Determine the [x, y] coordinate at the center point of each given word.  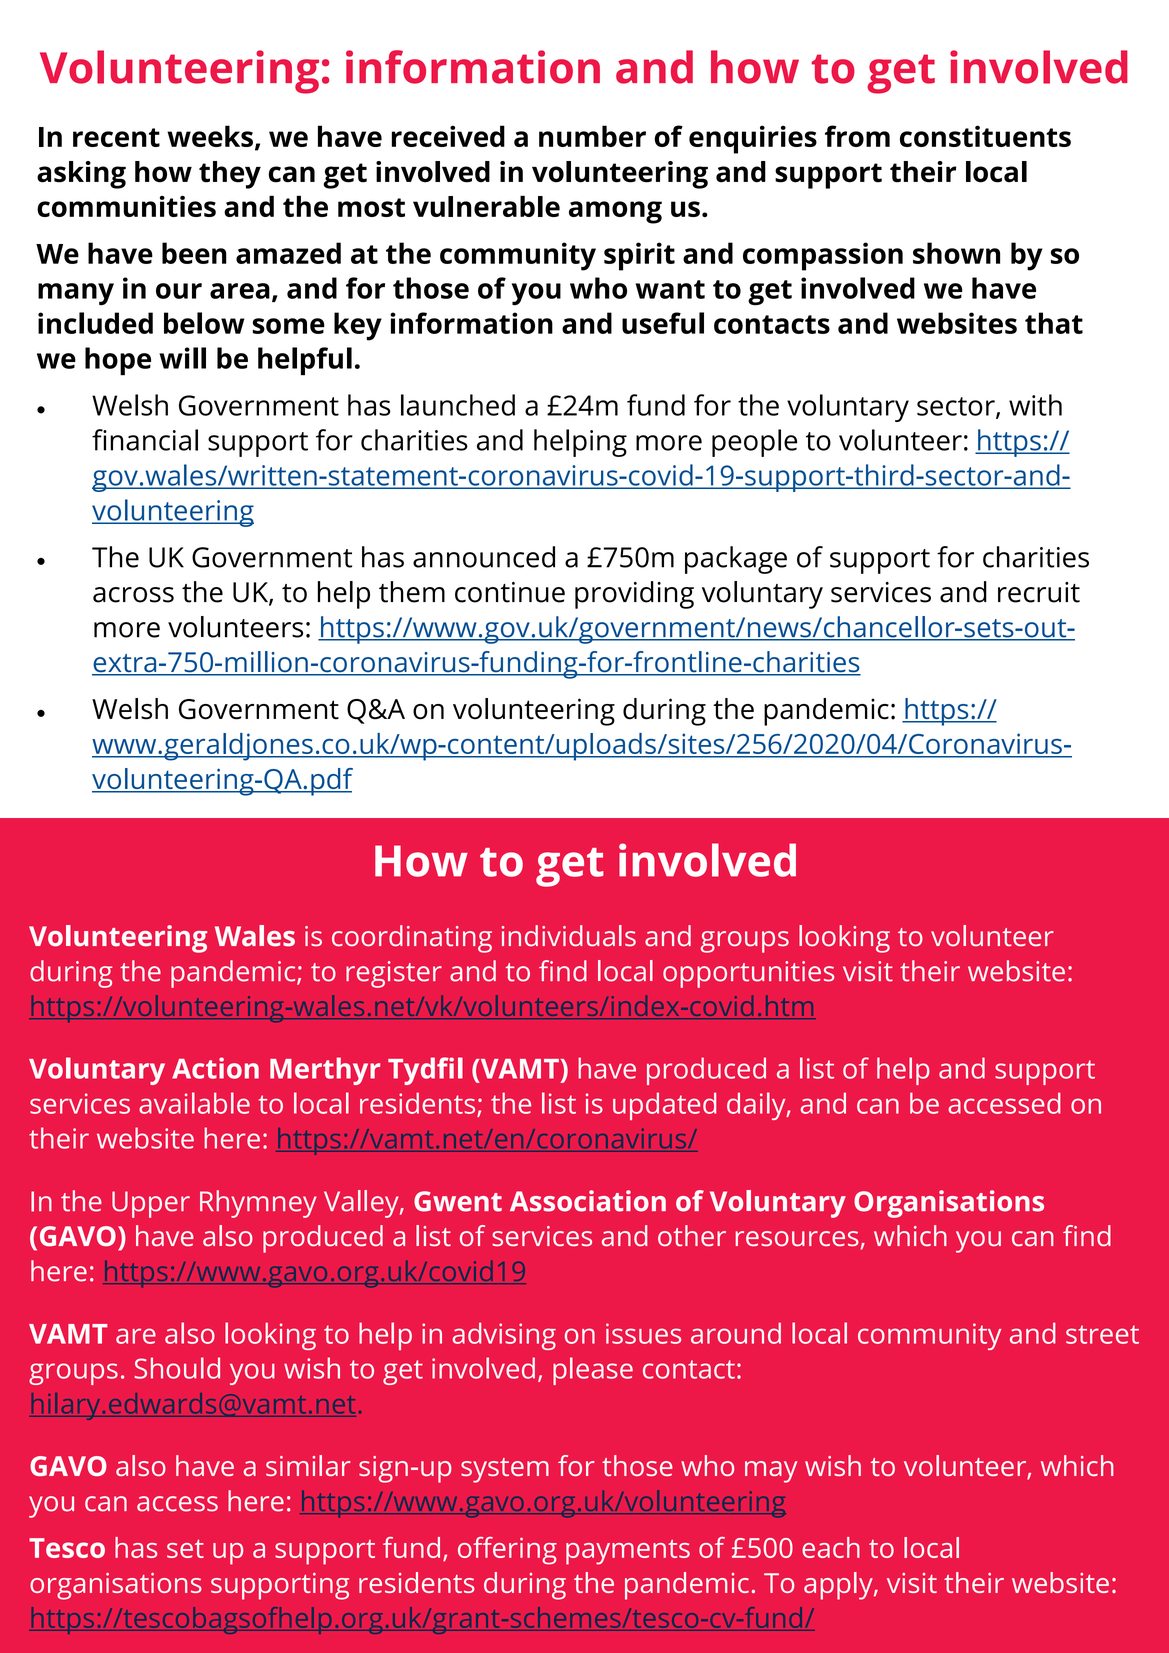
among [615, 212]
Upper [151, 1204]
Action [215, 1068]
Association [588, 1201]
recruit [1039, 592]
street [1102, 1334]
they [230, 175]
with [1035, 405]
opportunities [748, 974]
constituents [985, 136]
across [133, 595]
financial [145, 440]
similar [308, 1465]
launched [458, 405]
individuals [569, 936]
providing [634, 595]
